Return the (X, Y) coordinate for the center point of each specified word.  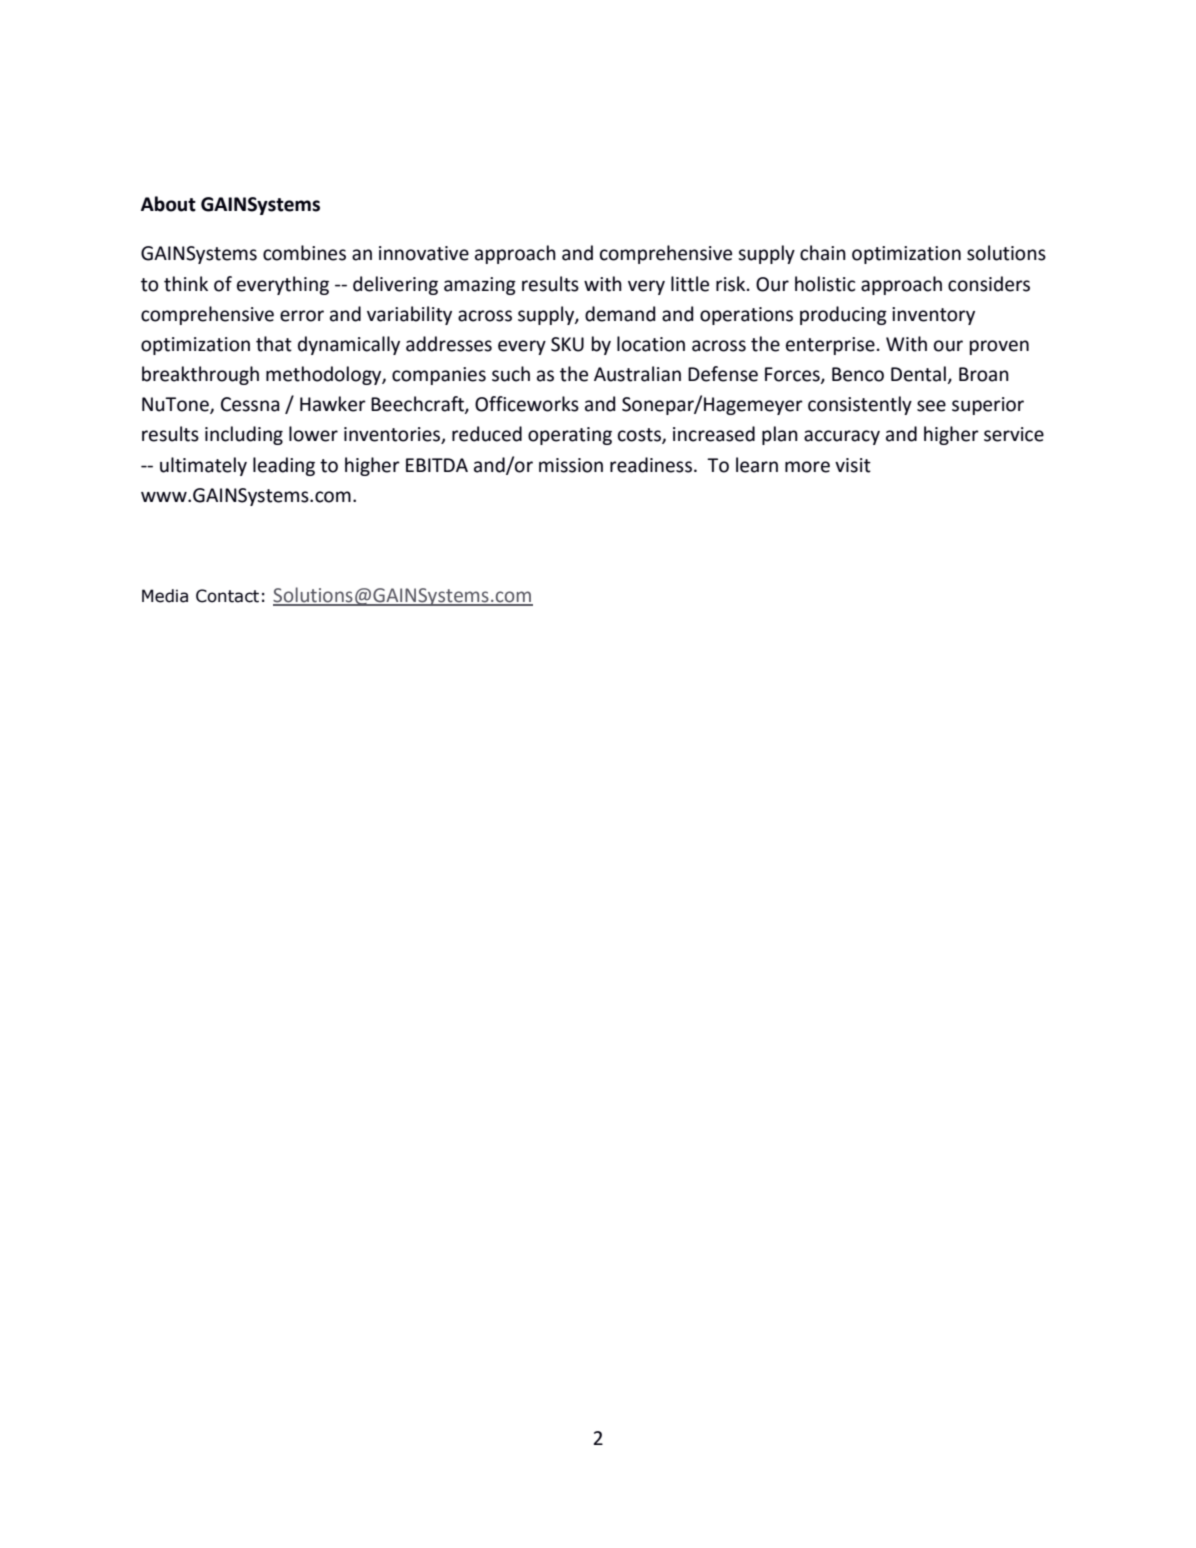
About (168, 204)
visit (853, 465)
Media (165, 596)
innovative (424, 253)
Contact (227, 596)
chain (823, 253)
